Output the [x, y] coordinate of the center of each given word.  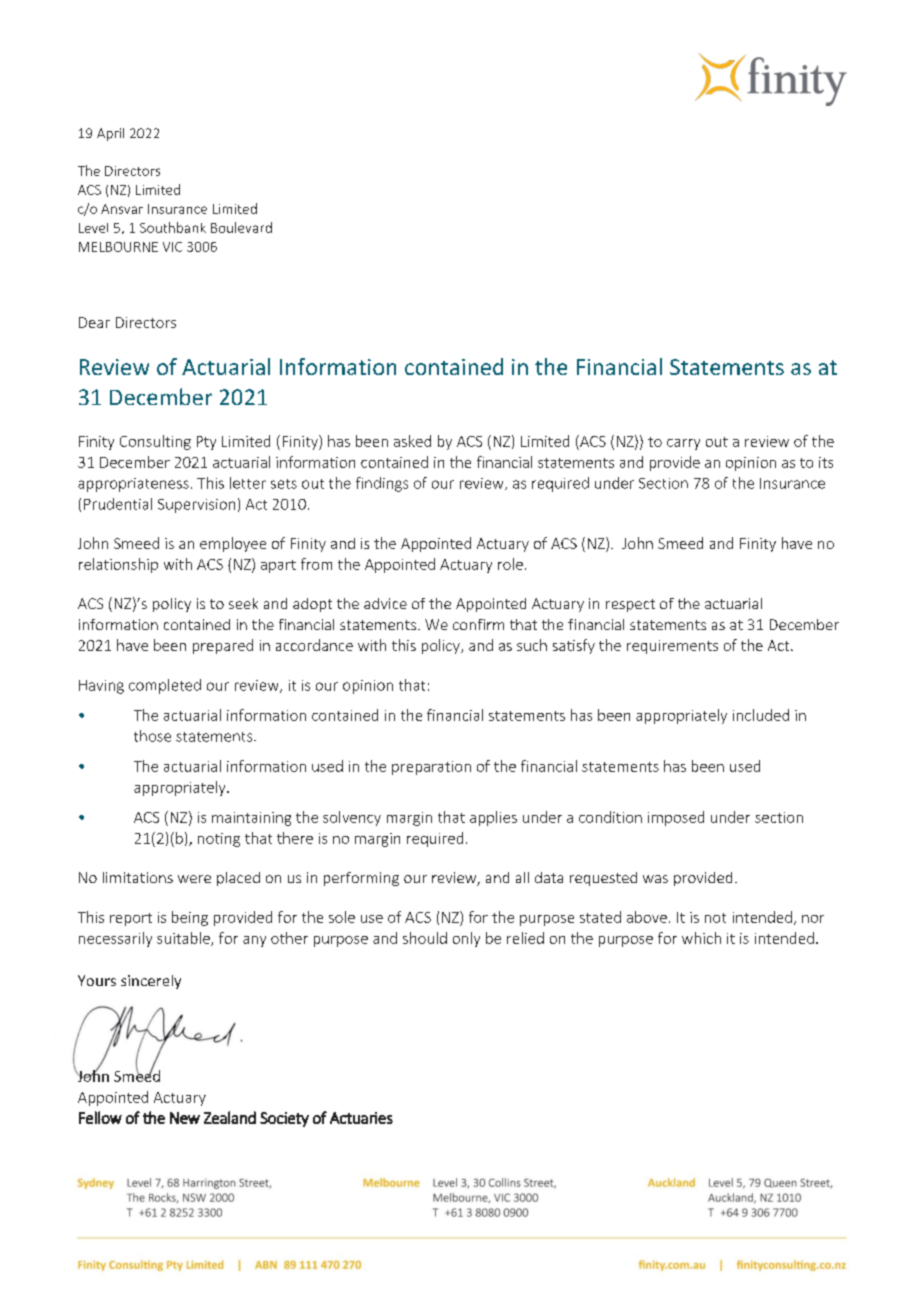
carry [683, 444]
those [152, 736]
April [110, 134]
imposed [676, 818]
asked [412, 441]
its [826, 462]
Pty [206, 443]
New [185, 1118]
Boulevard [241, 227]
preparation [431, 768]
